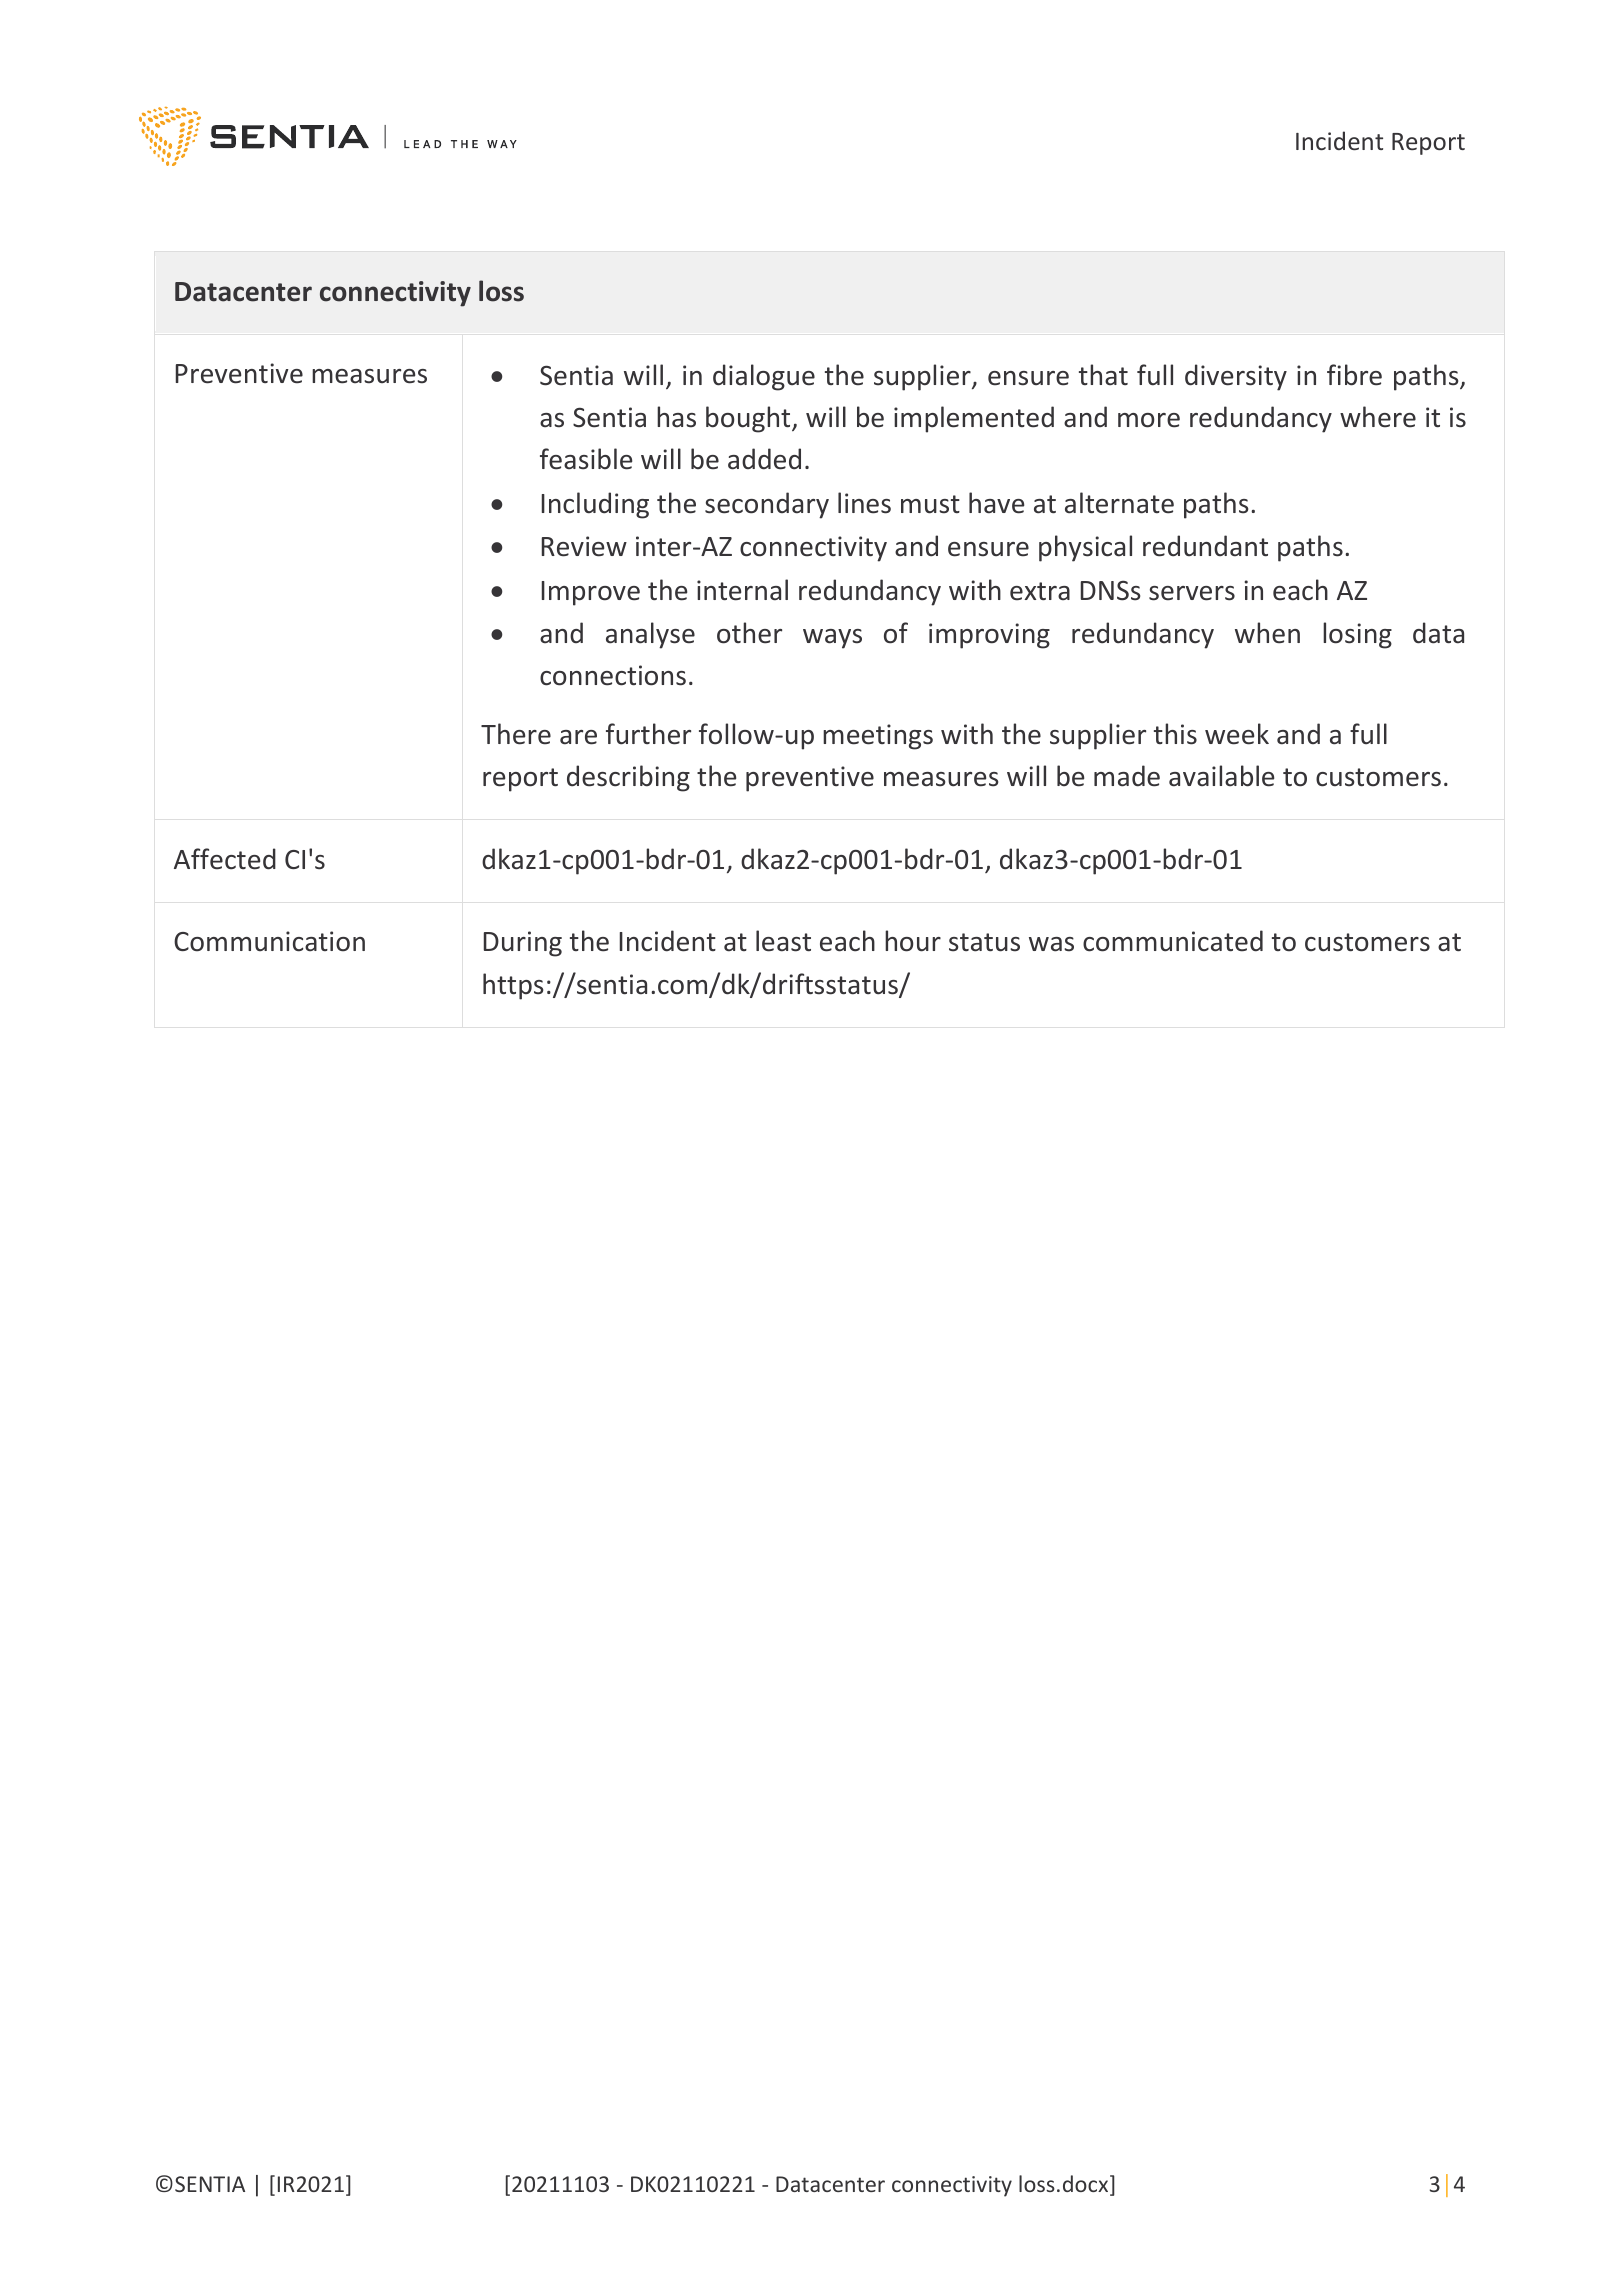  Describe the element at coordinates (1267, 633) in the screenshot. I see `when` at that location.
